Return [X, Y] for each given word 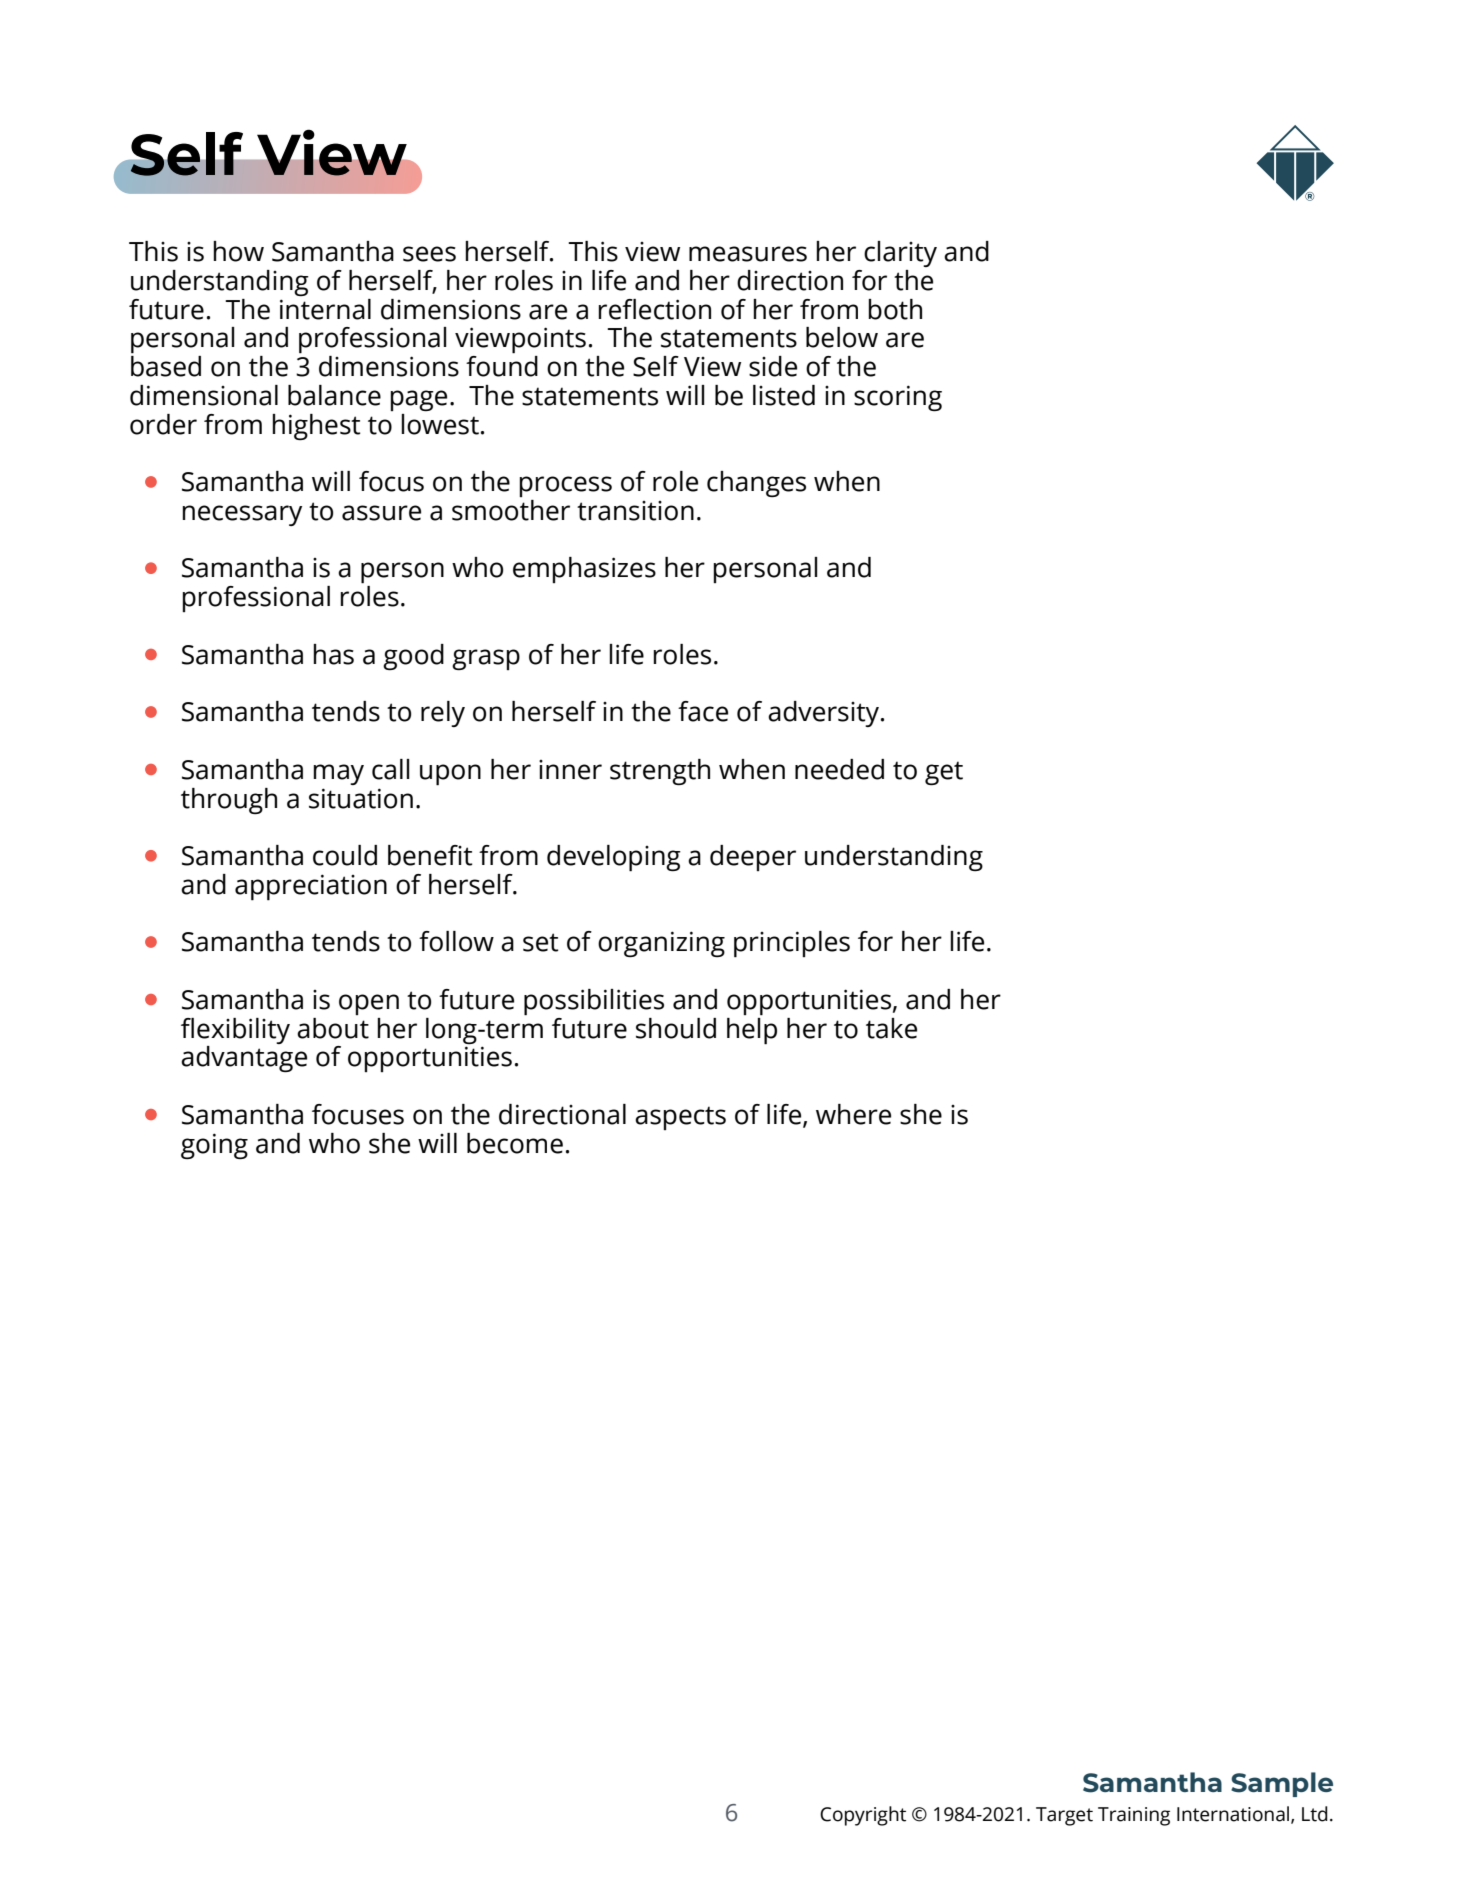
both [895, 309]
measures [748, 254]
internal [325, 309]
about [333, 1028]
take [891, 1028]
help [752, 1030]
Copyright [863, 1816]
